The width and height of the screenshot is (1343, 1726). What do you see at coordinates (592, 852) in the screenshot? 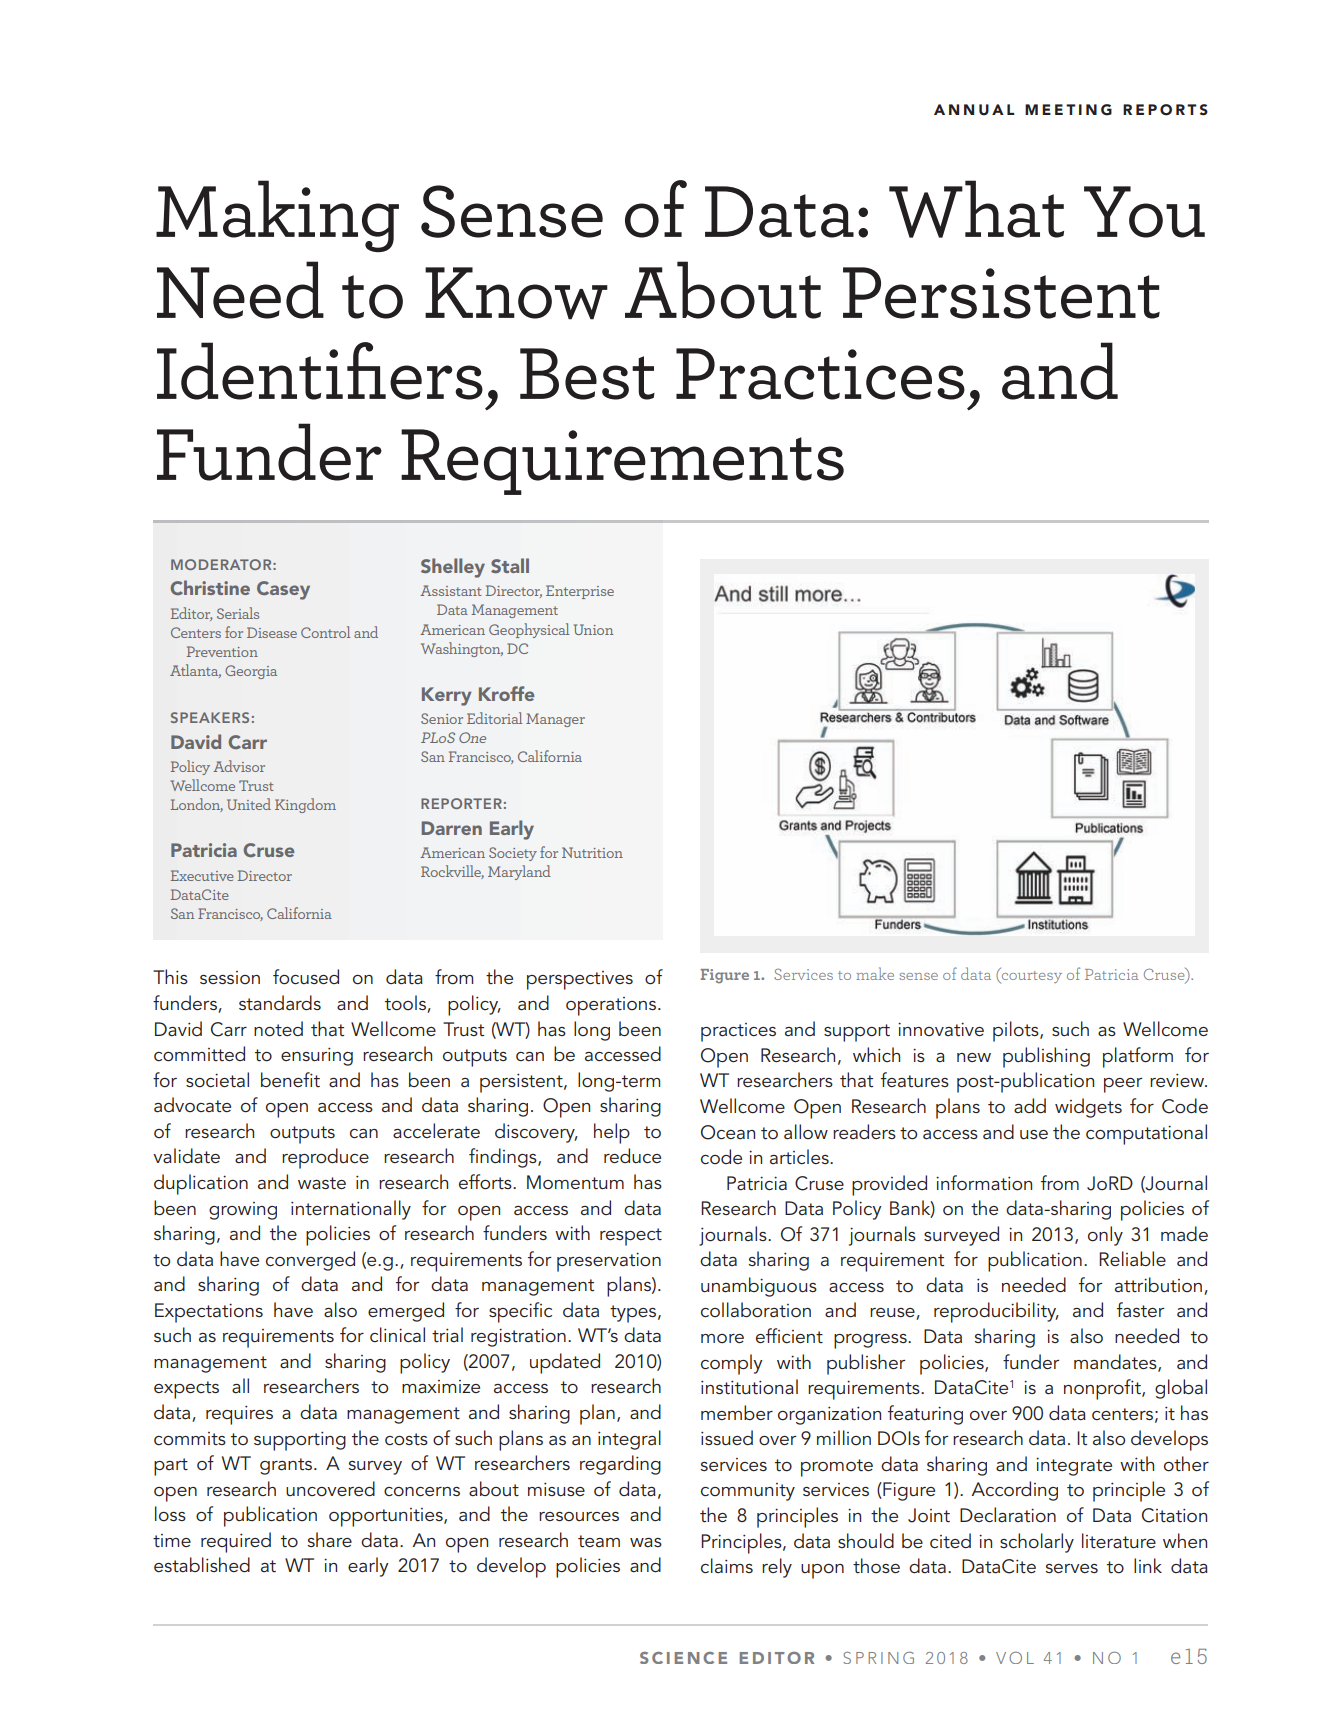
I see `Nutrition` at bounding box center [592, 852].
